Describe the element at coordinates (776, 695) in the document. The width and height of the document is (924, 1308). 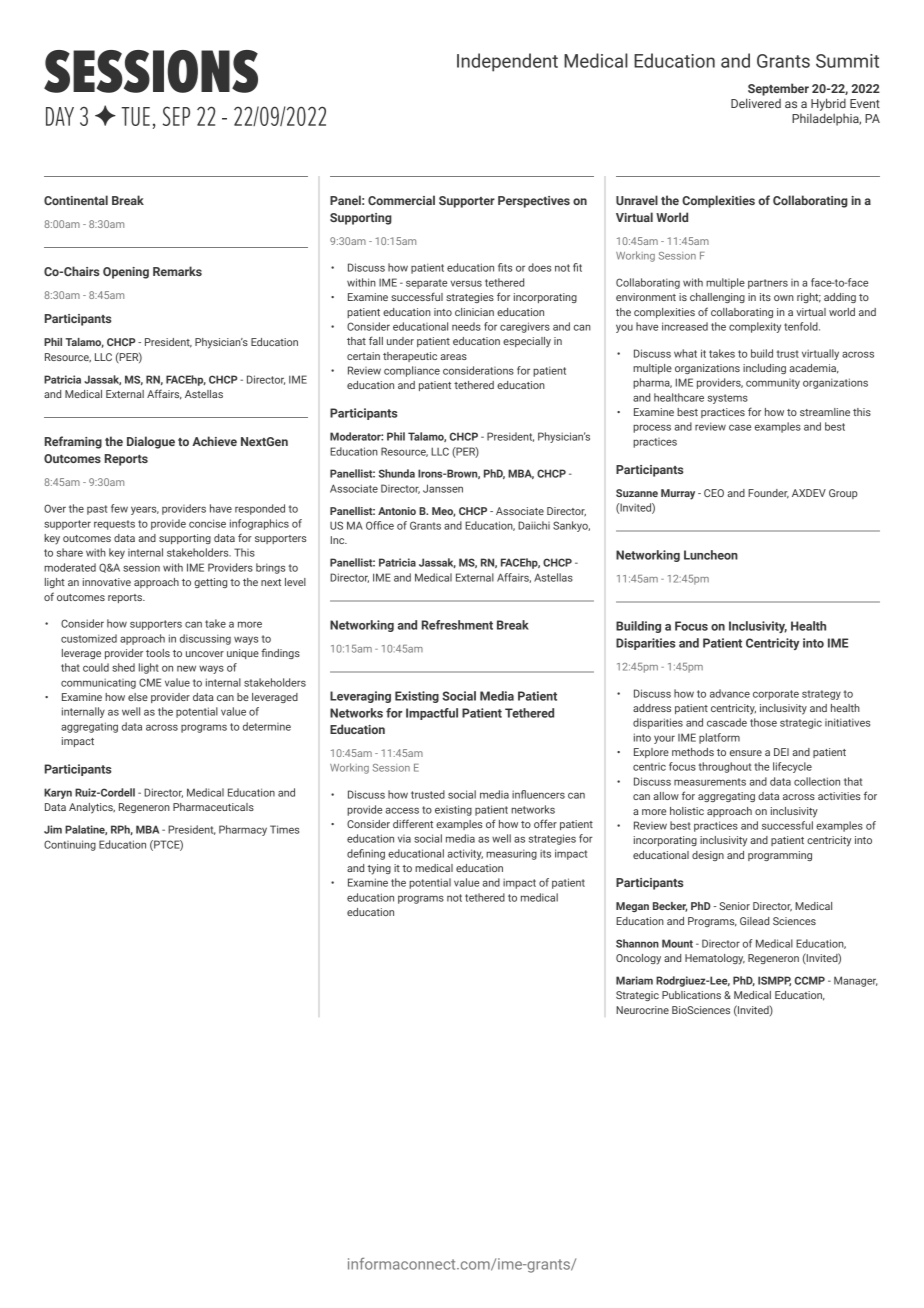
I see `corporate` at that location.
